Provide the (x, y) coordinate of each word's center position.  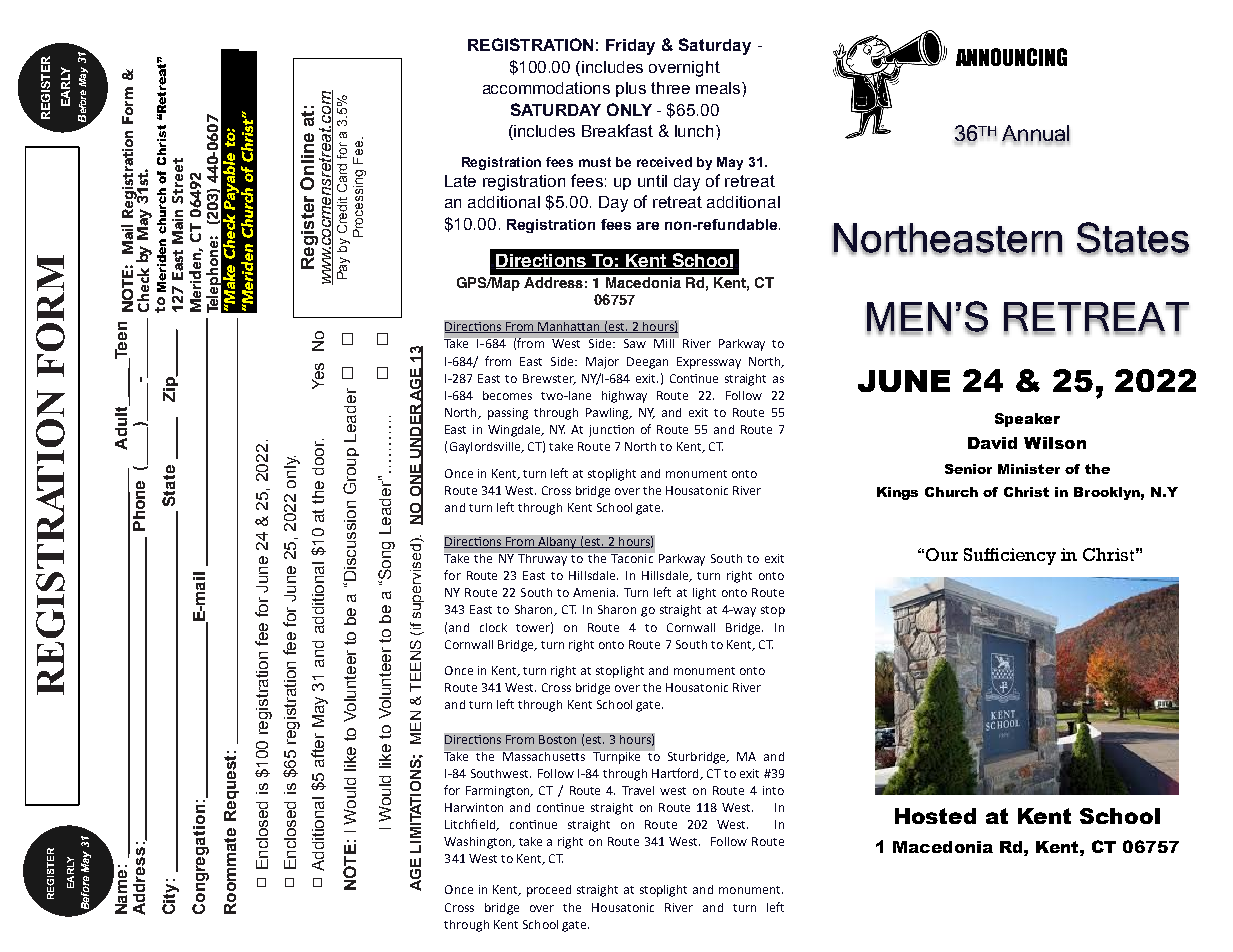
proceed (549, 891)
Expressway (709, 363)
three (670, 88)
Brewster (549, 379)
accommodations (546, 88)
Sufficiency (1010, 556)
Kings (897, 493)
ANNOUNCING (1011, 57)
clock (493, 627)
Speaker (1027, 420)
